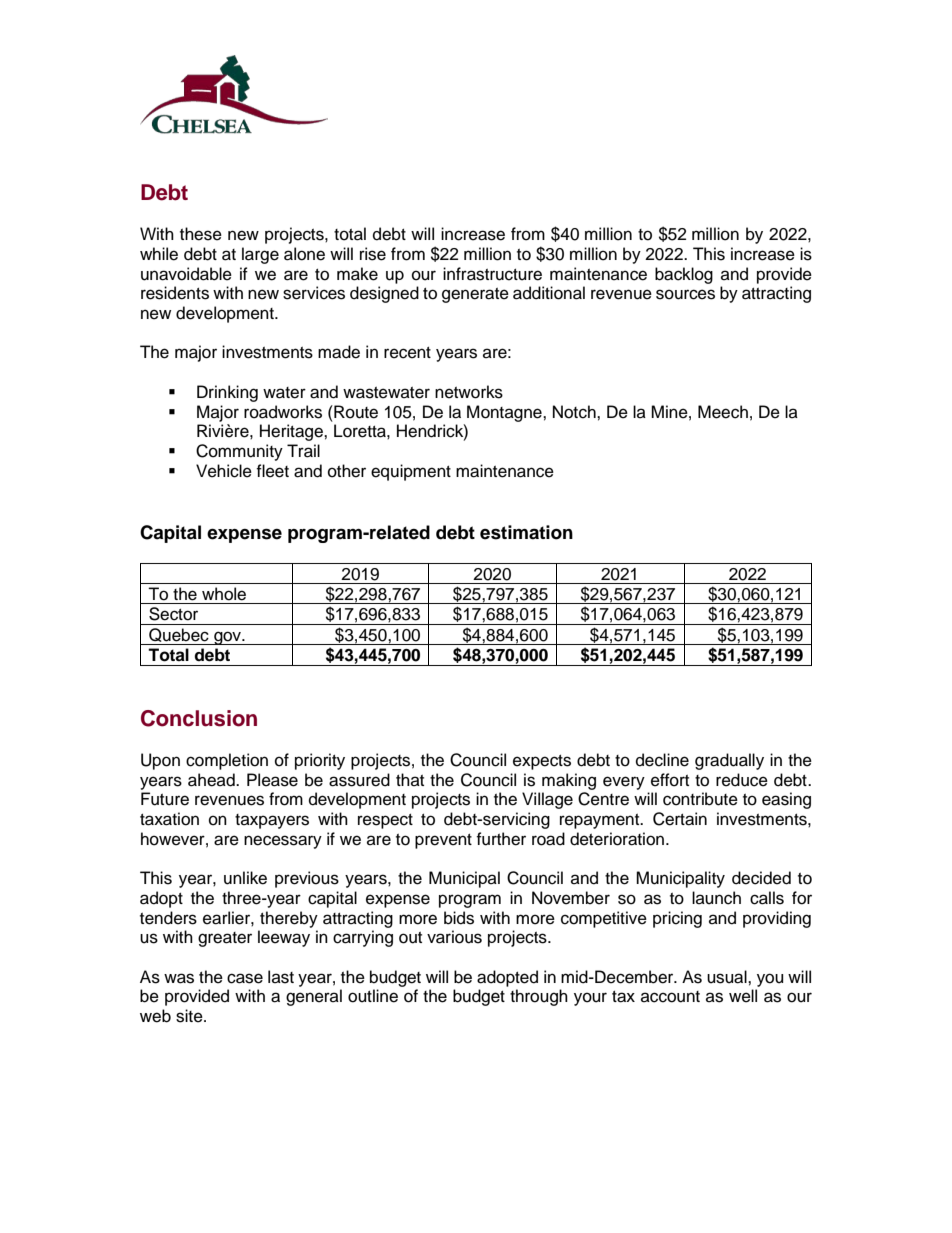 This page has height=1233, width=952. I want to click on gradually, so click(729, 761).
